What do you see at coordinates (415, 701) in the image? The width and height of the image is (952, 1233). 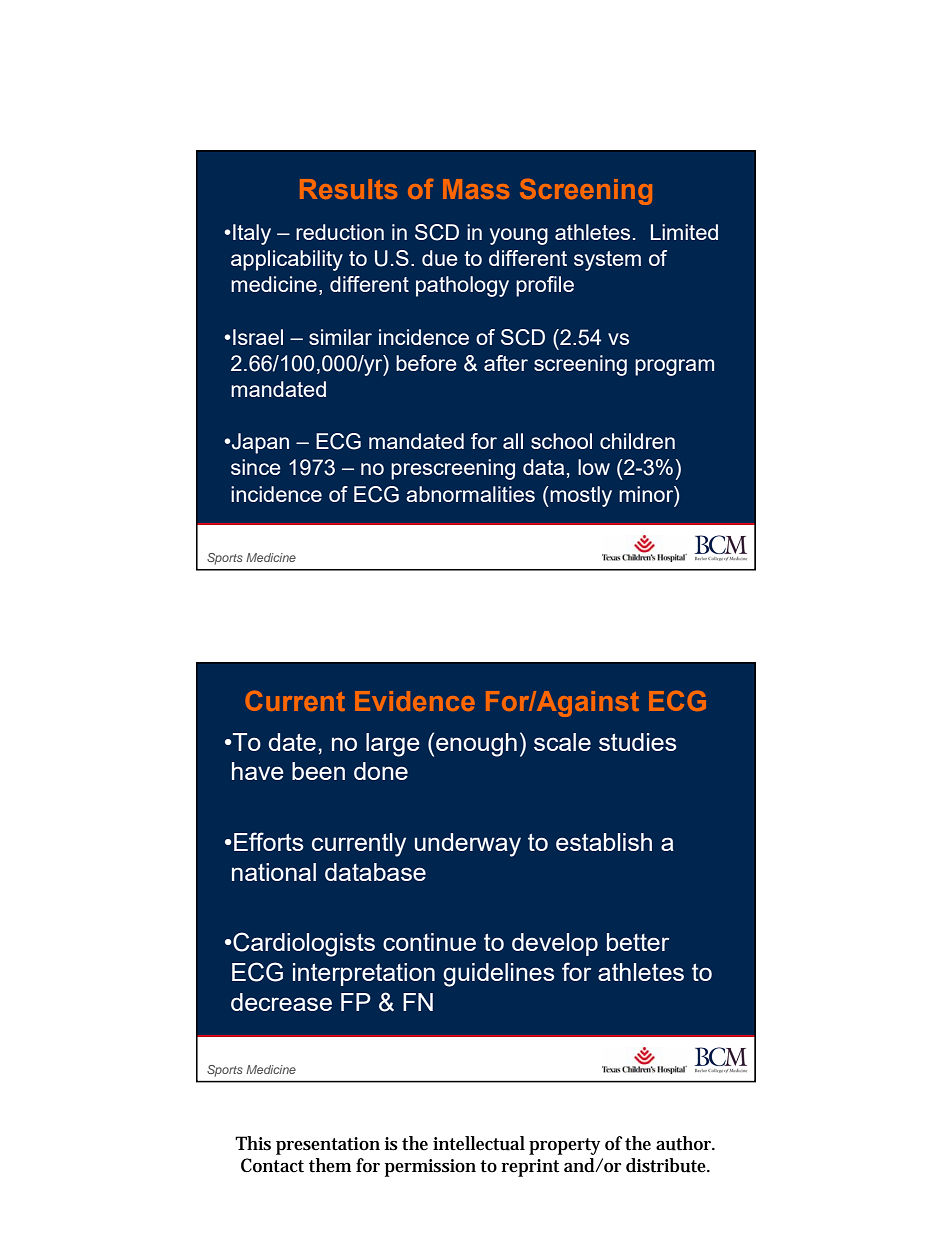 I see `Evidence` at bounding box center [415, 701].
